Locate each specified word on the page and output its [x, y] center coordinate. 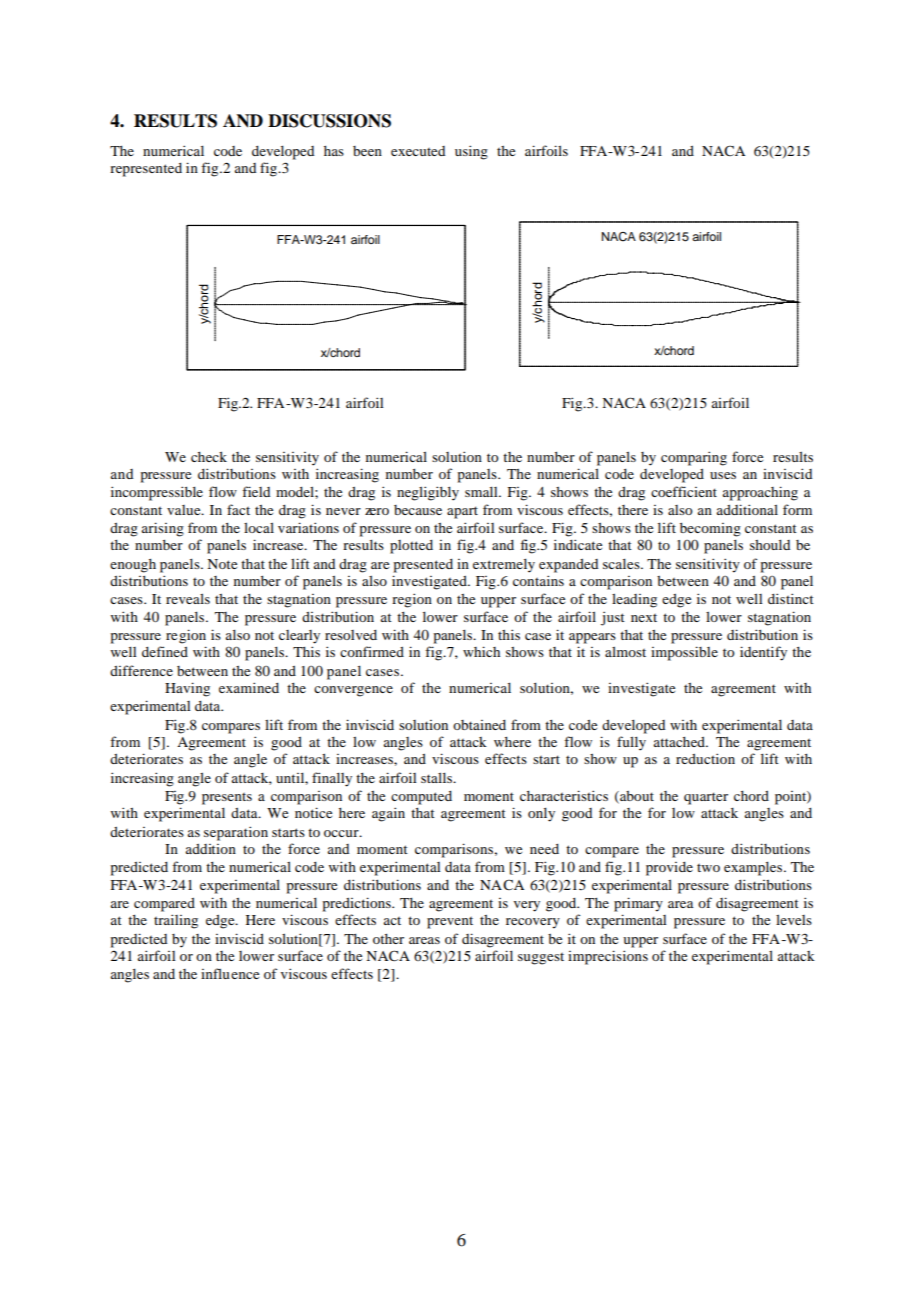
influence [230, 973]
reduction [705, 758]
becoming [710, 530]
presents [227, 799]
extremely [504, 566]
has [334, 151]
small [482, 492]
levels [794, 919]
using [471, 152]
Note [222, 564]
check [209, 456]
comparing [694, 458]
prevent [450, 923]
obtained [479, 725]
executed [418, 151]
